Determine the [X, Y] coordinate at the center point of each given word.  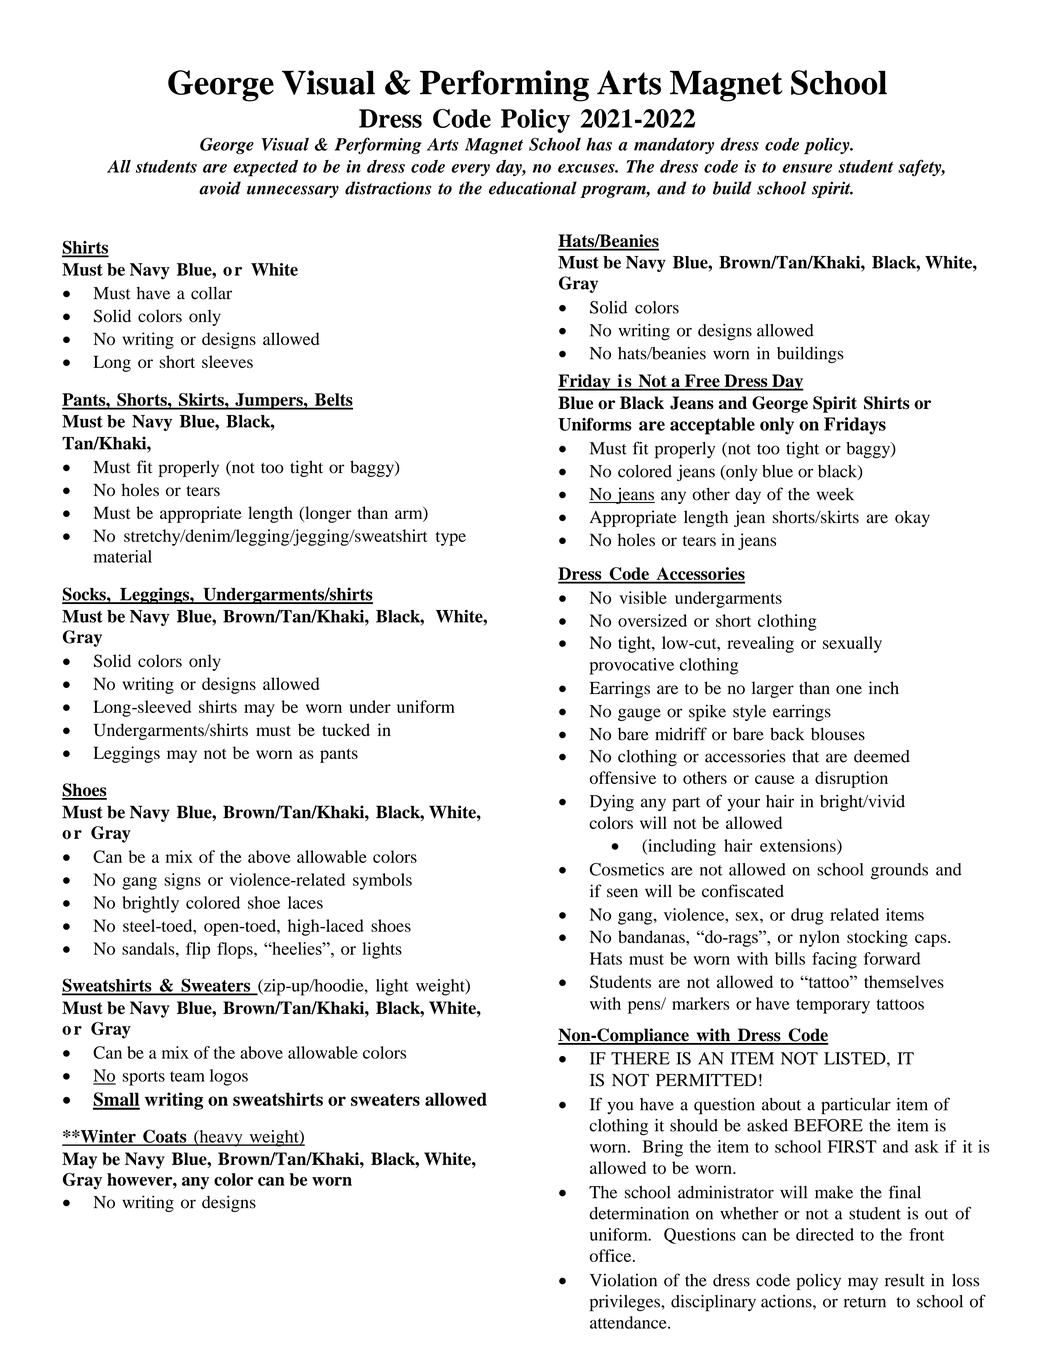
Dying [612, 803]
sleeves [227, 361]
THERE [640, 1058]
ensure [807, 168]
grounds [899, 871]
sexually [852, 644]
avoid [220, 188]
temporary [833, 1006]
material [123, 556]
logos [229, 1077]
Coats [165, 1137]
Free [702, 382]
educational [533, 188]
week [835, 494]
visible [643, 597]
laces [305, 902]
